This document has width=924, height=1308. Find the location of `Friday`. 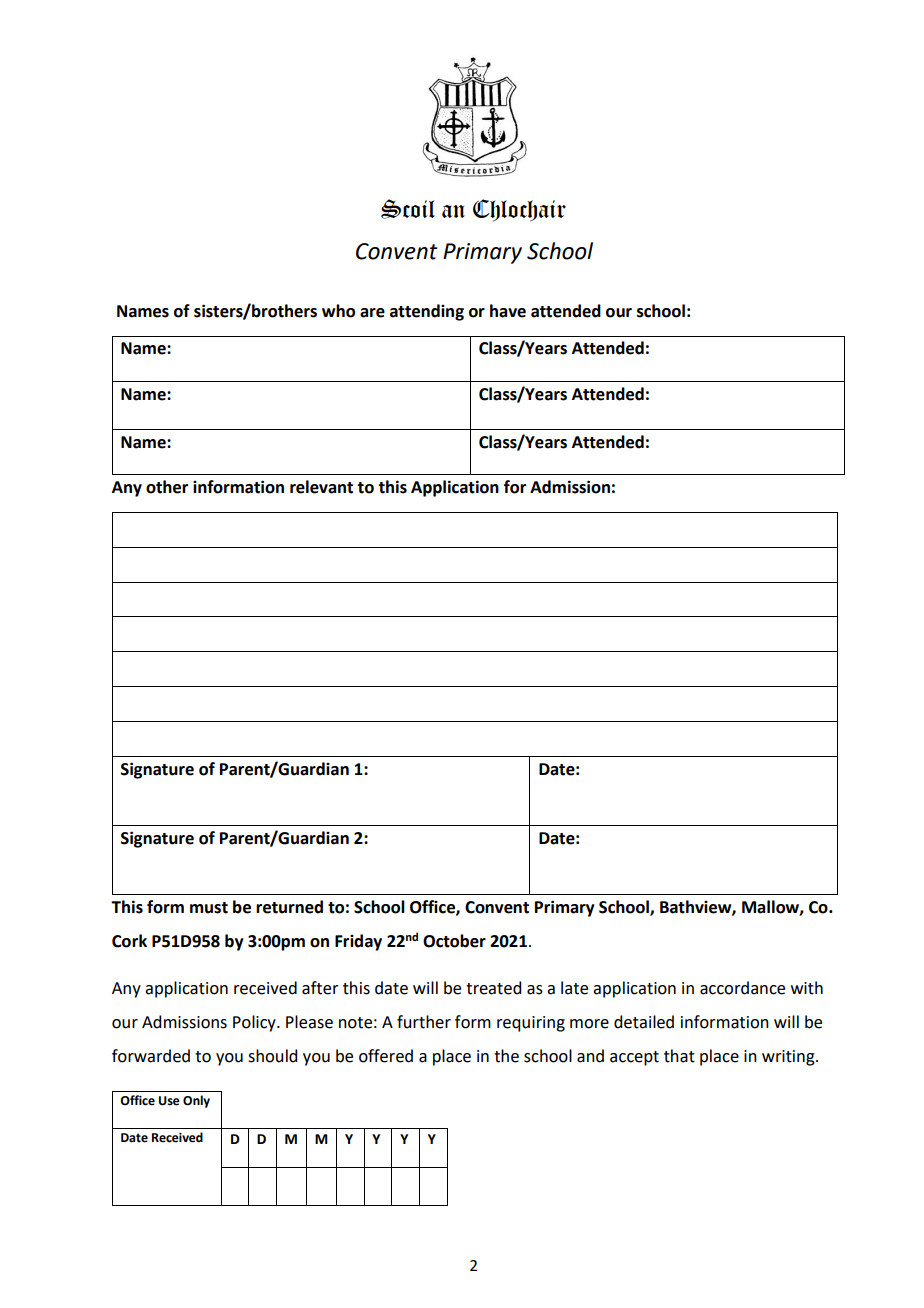

Friday is located at coordinates (358, 942).
